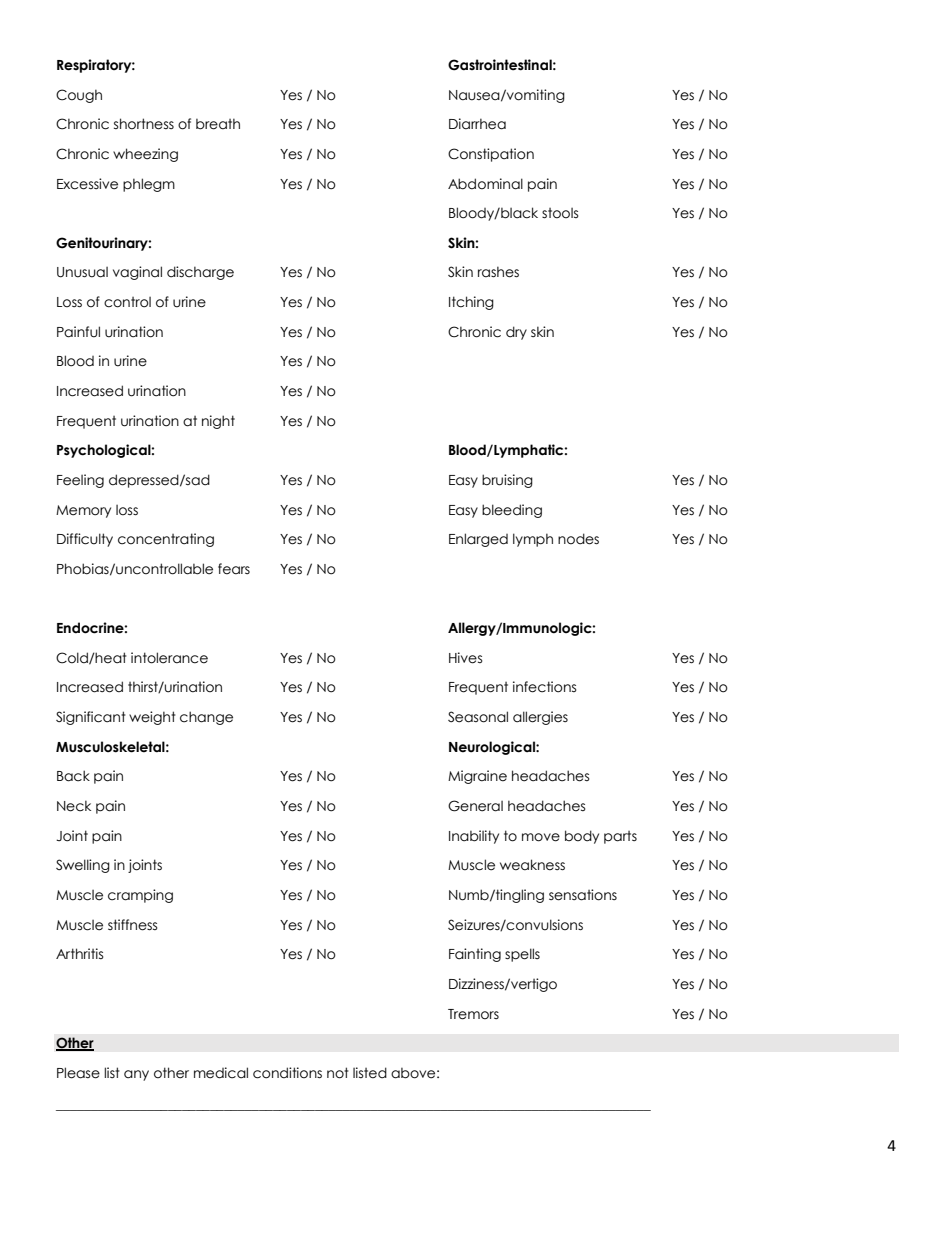 The height and width of the screenshot is (1233, 952). I want to click on nodes, so click(578, 539).
